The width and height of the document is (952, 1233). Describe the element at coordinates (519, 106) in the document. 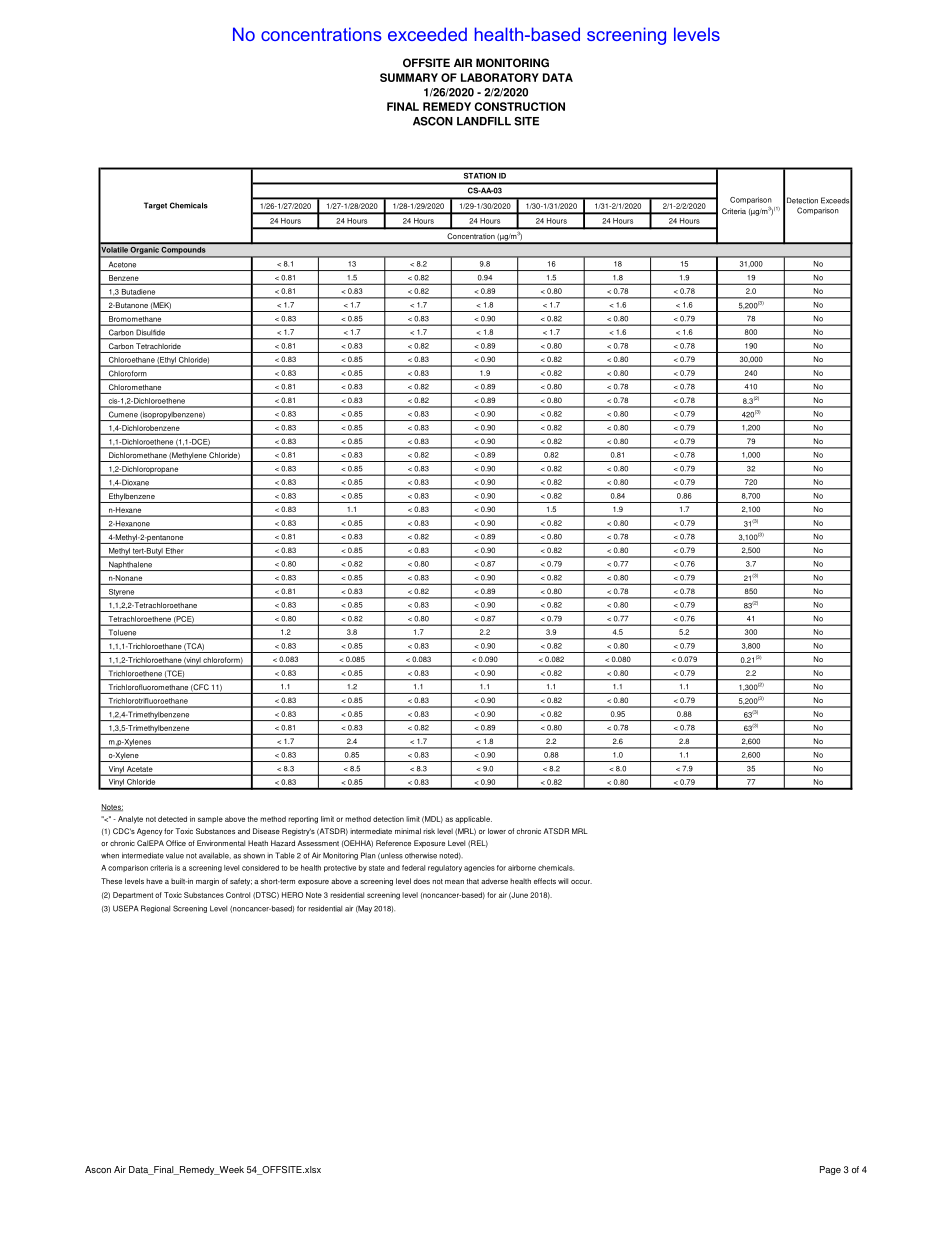

I see `CONSTRUCTION` at that location.
